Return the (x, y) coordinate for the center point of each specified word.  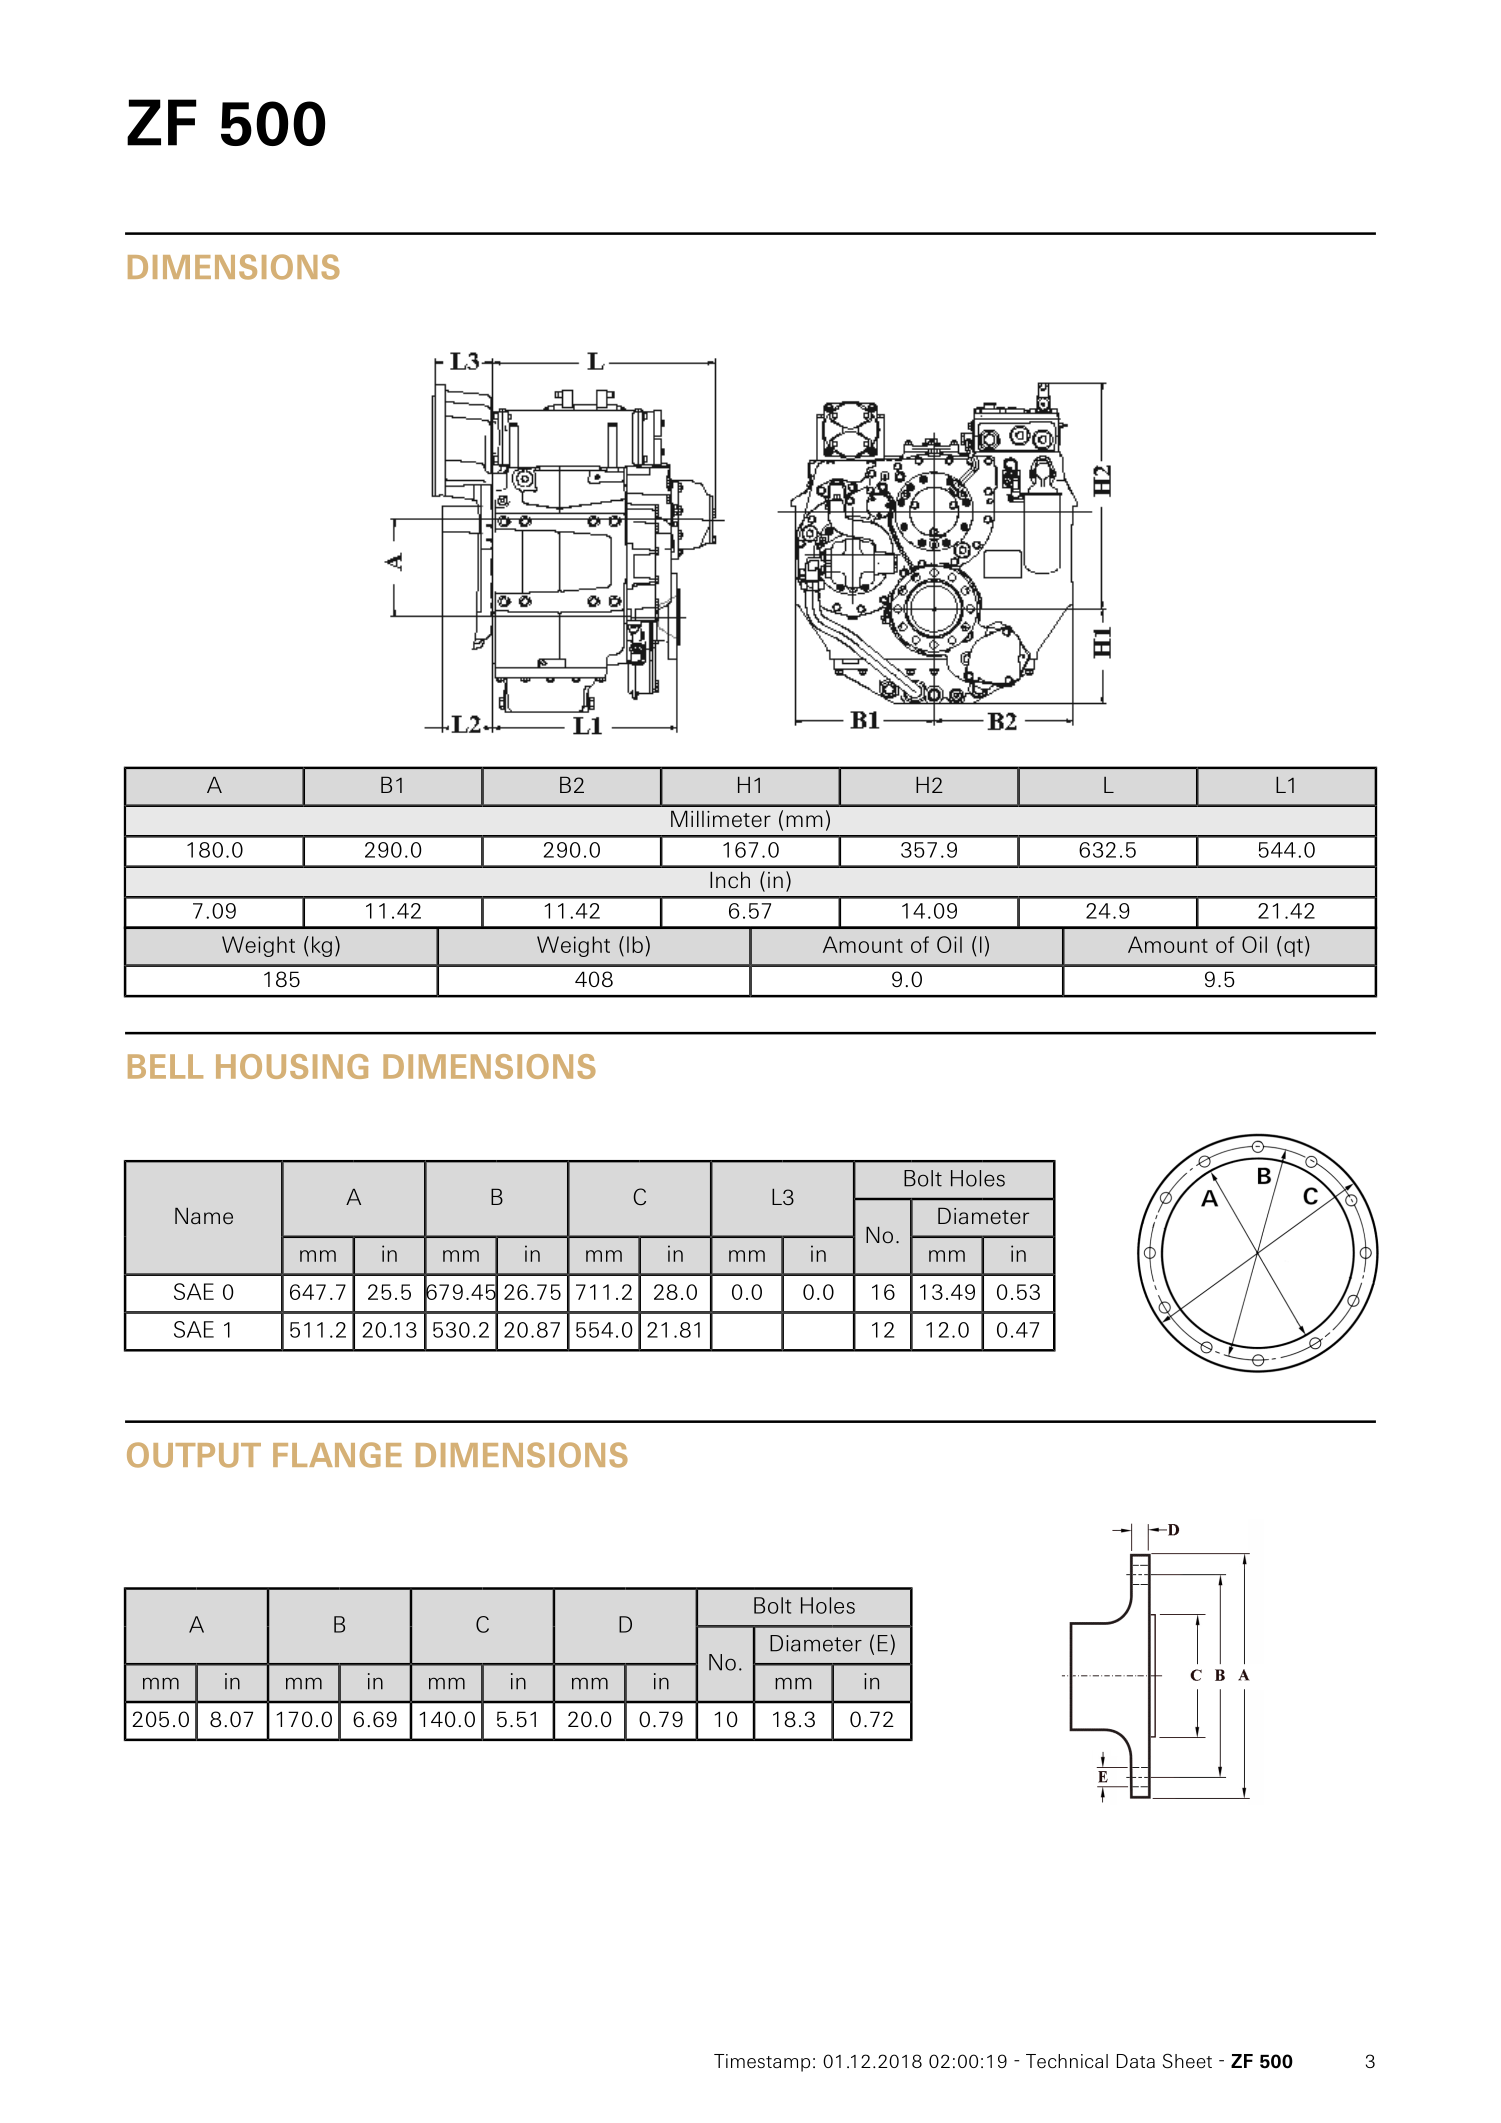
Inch (730, 880)
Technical (1067, 2061)
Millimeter (721, 819)
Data (1136, 2061)
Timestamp (762, 2063)
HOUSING (292, 1066)
